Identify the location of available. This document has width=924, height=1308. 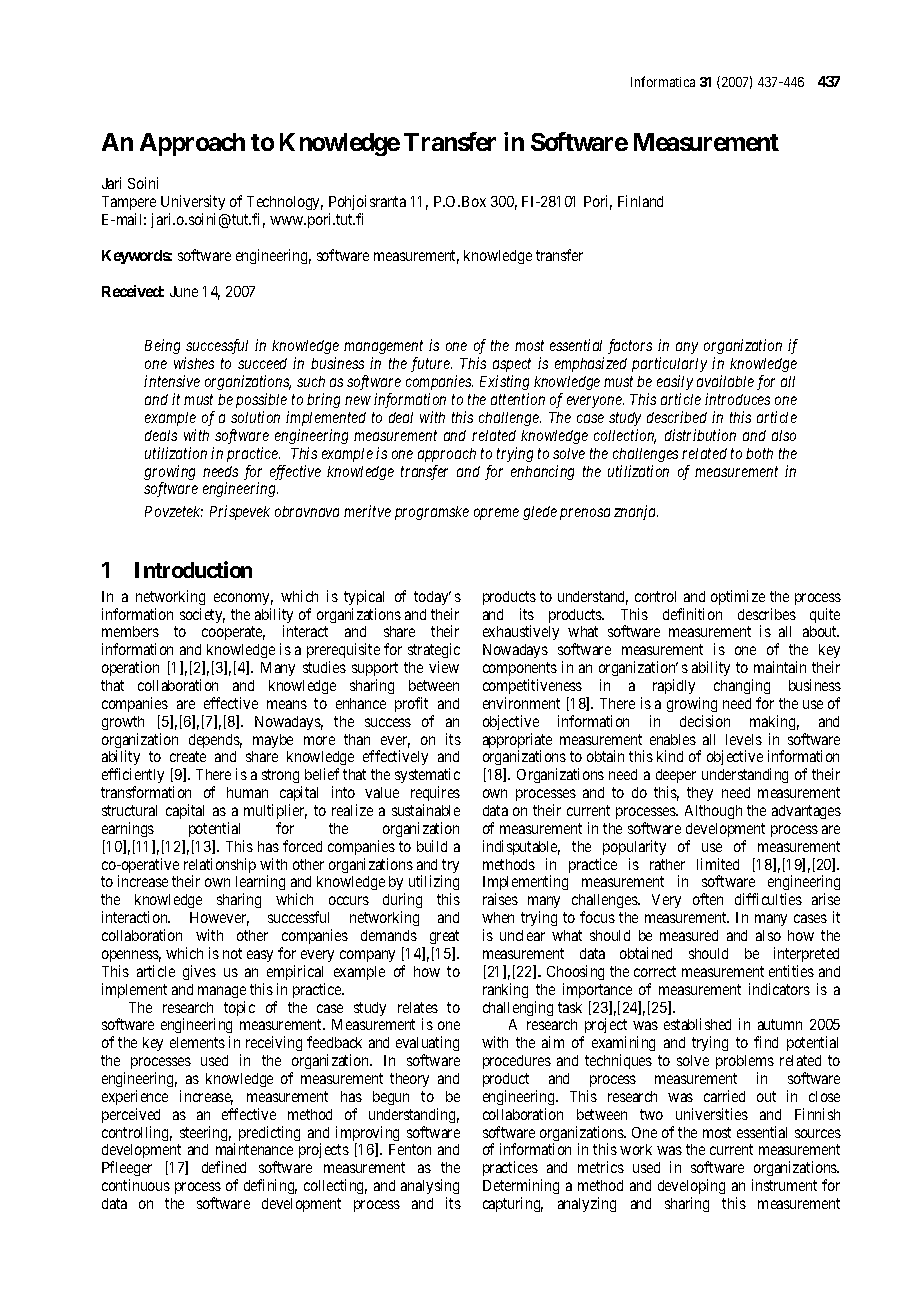
(725, 381).
